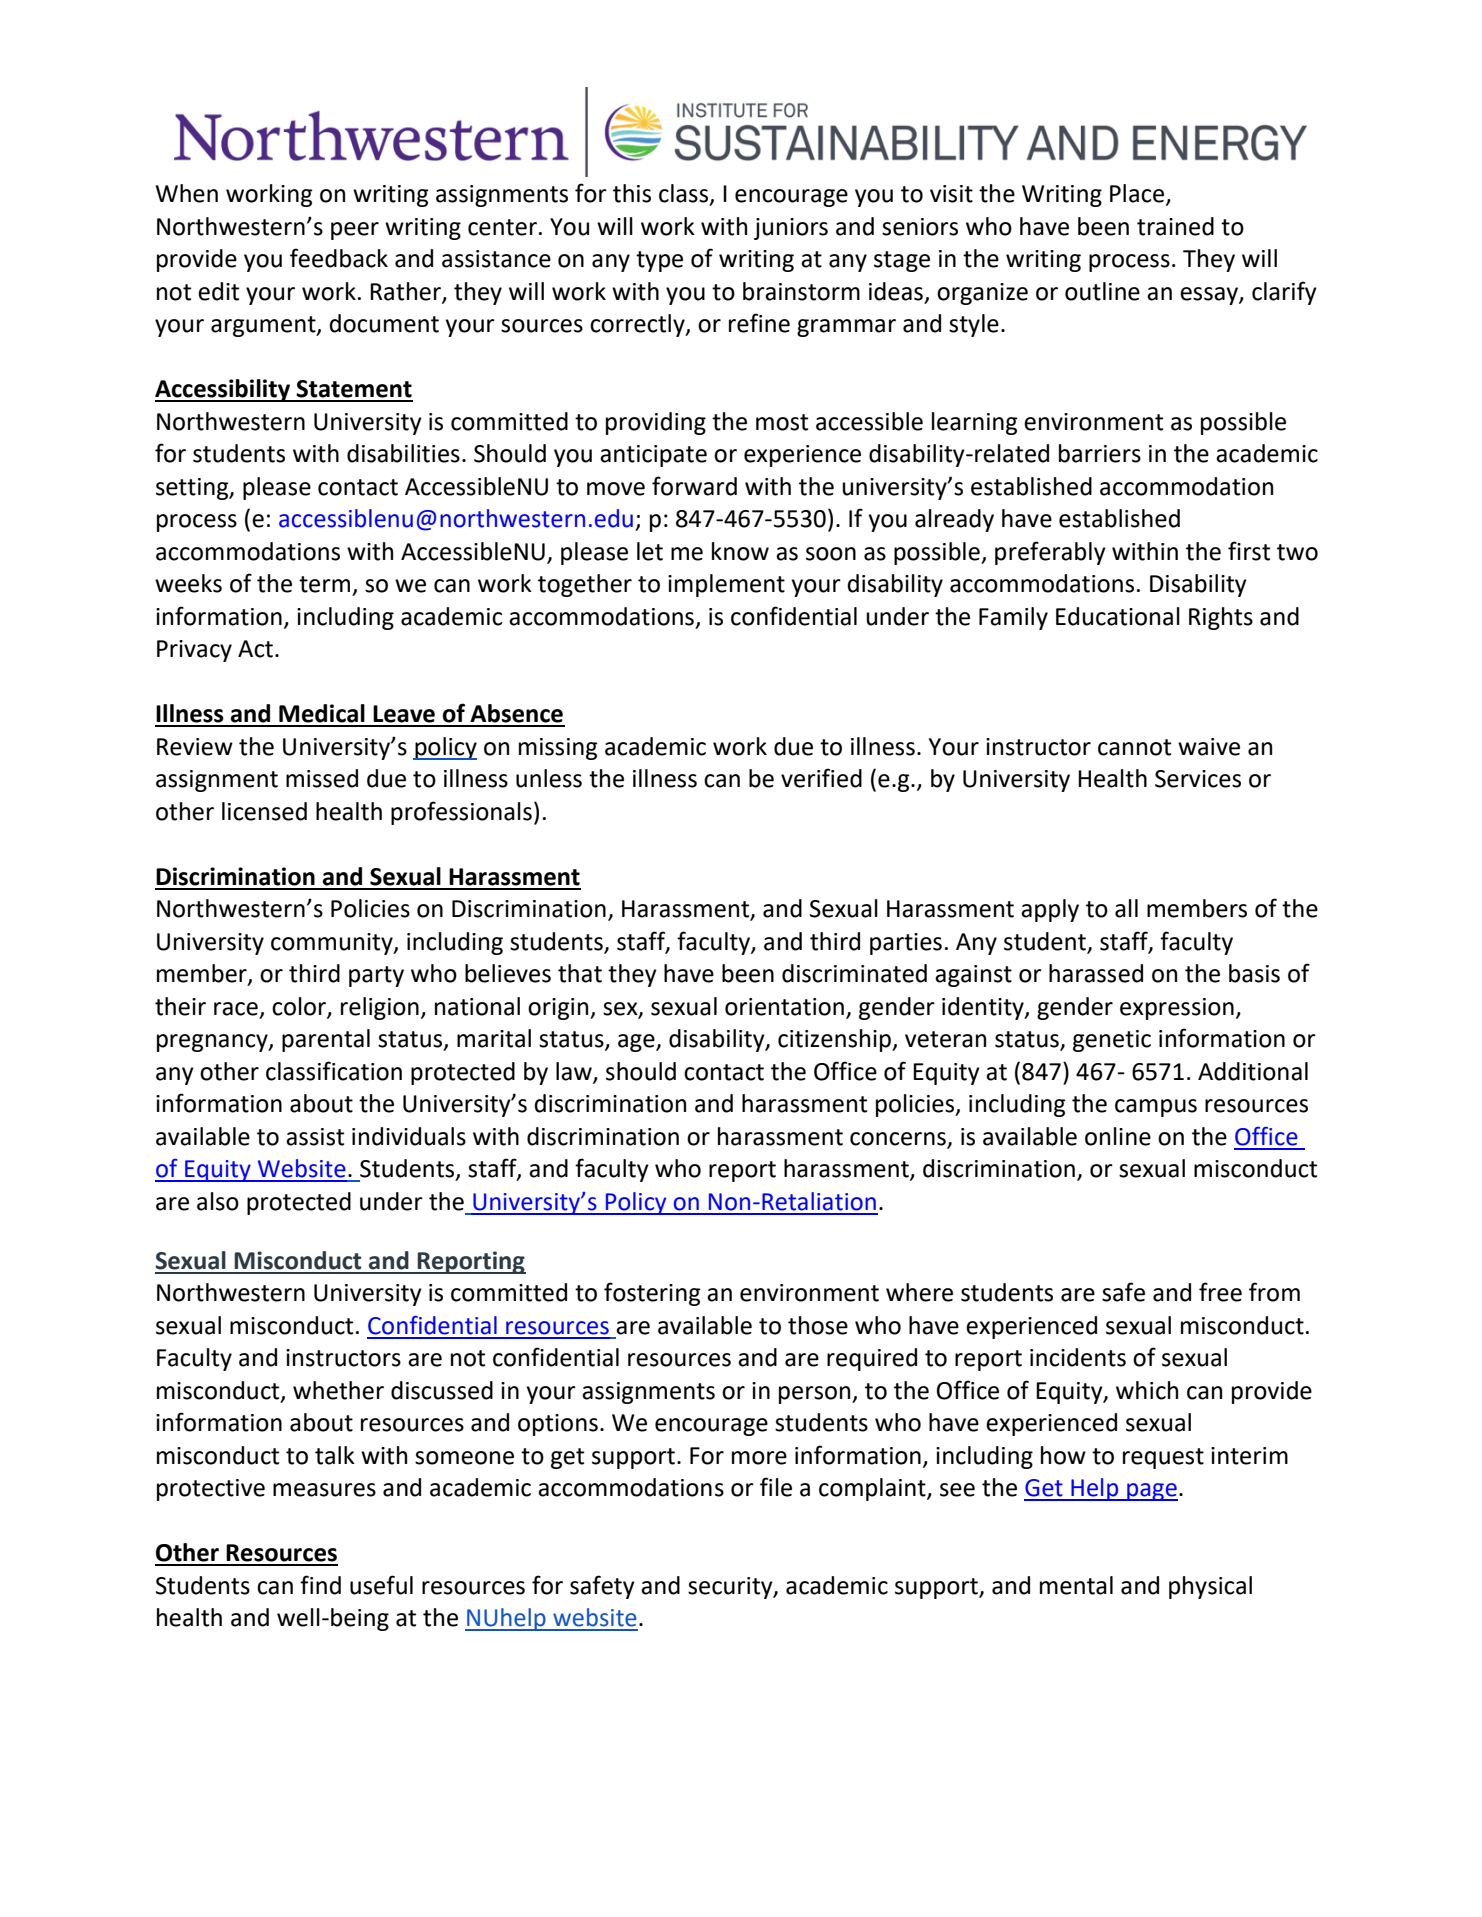  What do you see at coordinates (1220, 1292) in the screenshot?
I see `free` at bounding box center [1220, 1292].
